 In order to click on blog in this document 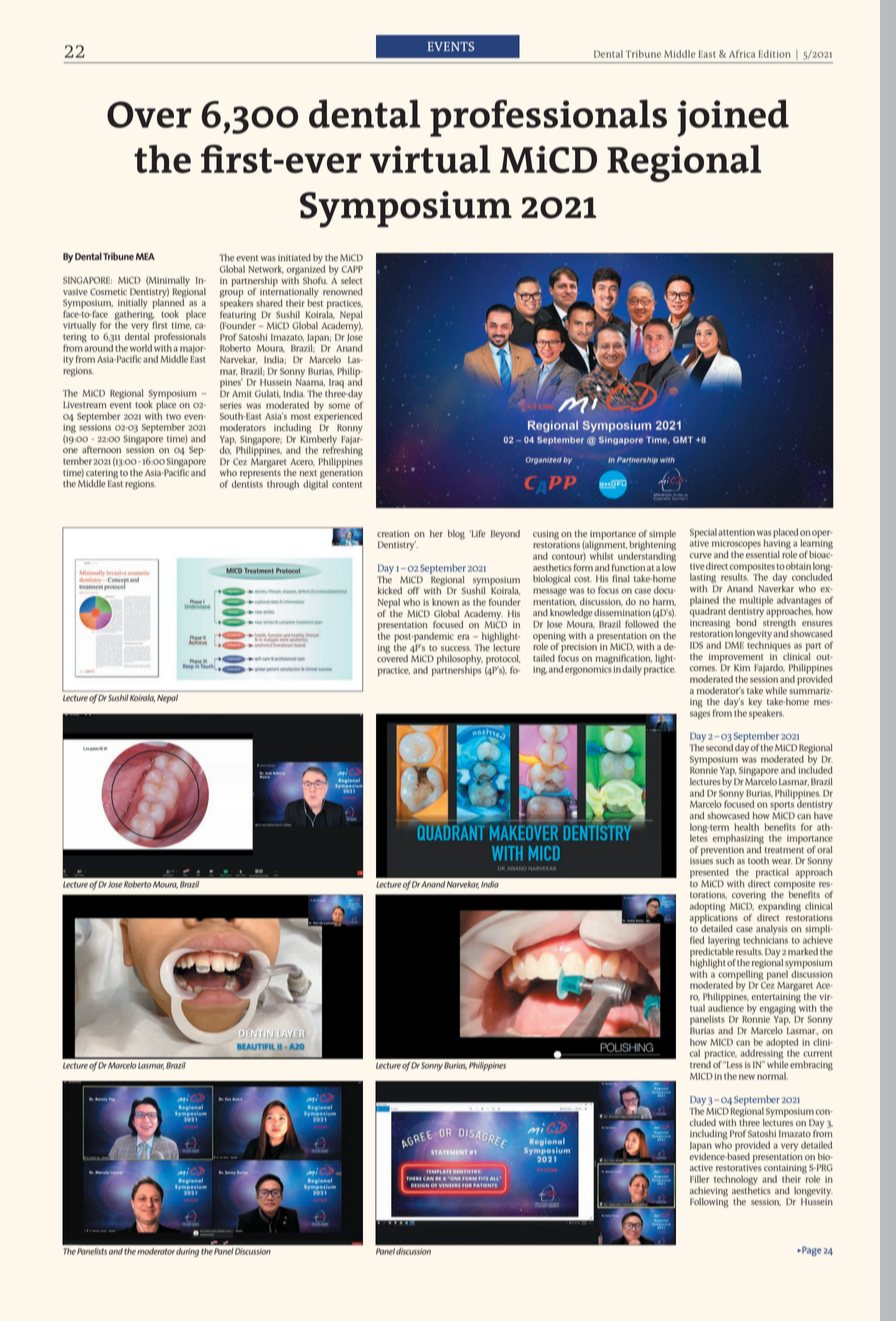, I will do `click(456, 535)`.
